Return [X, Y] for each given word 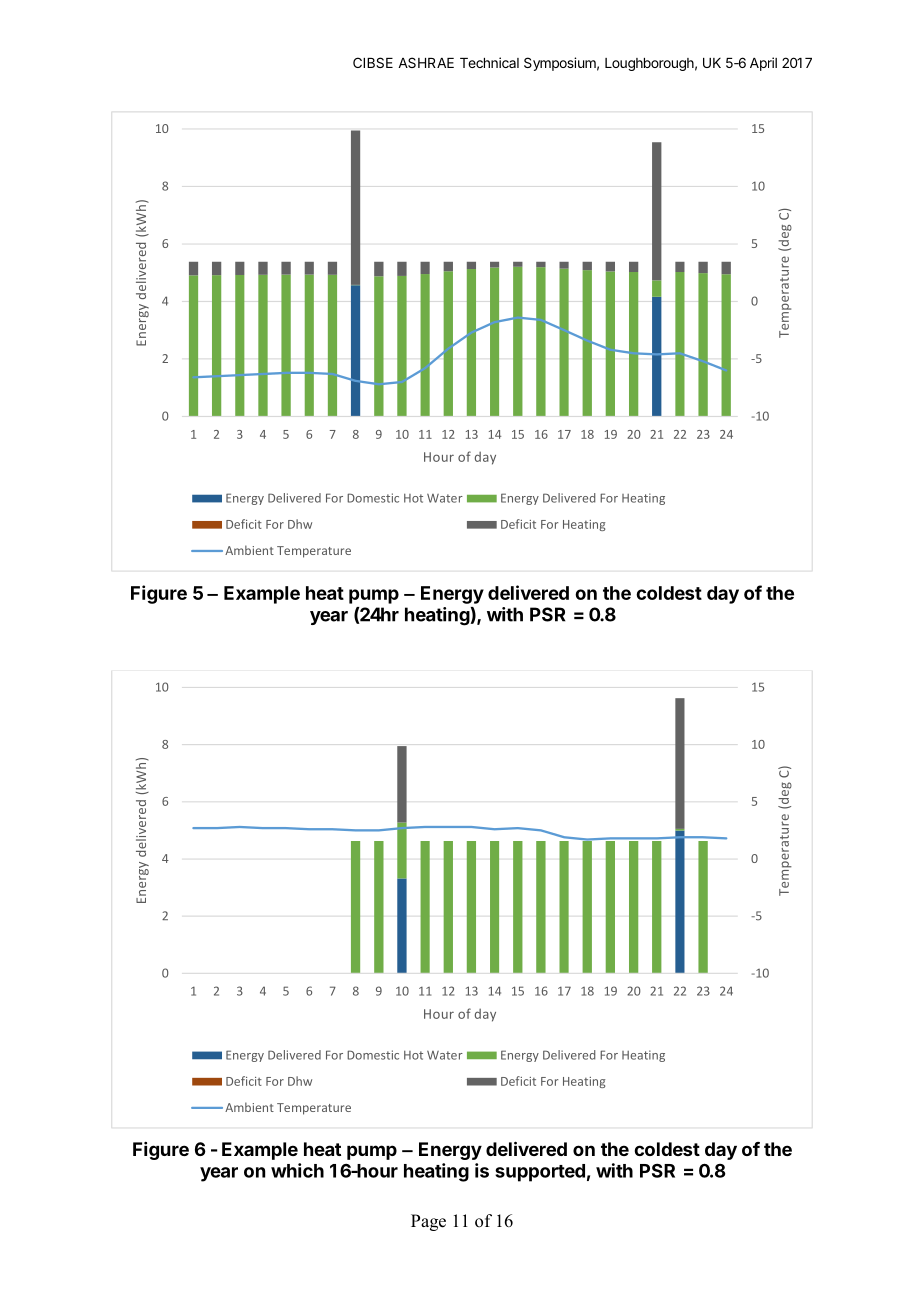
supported [540, 1173]
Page [428, 1222]
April [763, 64]
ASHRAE [426, 62]
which [297, 1170]
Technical [489, 62]
